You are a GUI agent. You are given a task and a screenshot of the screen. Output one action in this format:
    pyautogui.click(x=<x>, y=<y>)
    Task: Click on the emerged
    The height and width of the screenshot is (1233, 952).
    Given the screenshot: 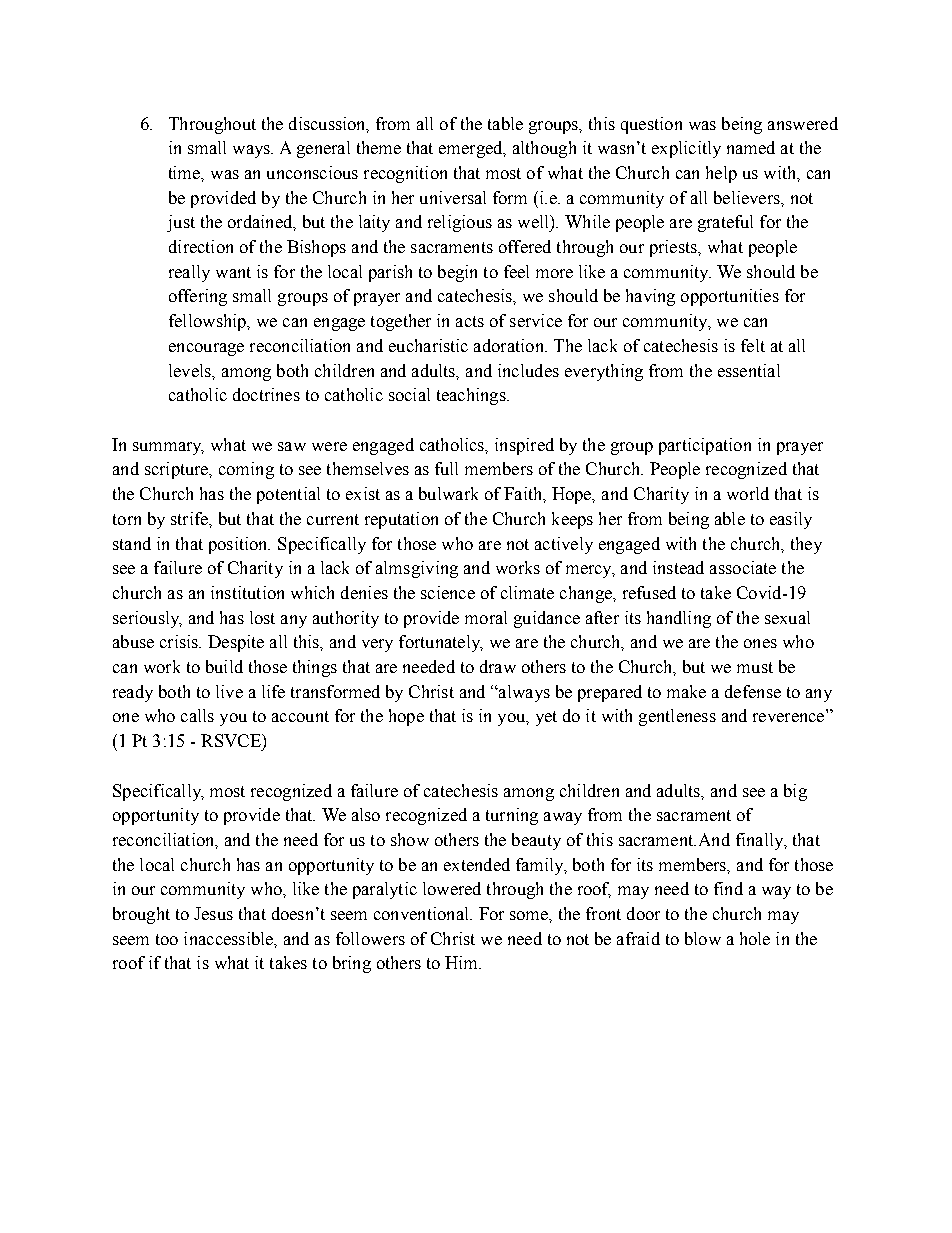 What is the action you would take?
    pyautogui.click(x=472, y=149)
